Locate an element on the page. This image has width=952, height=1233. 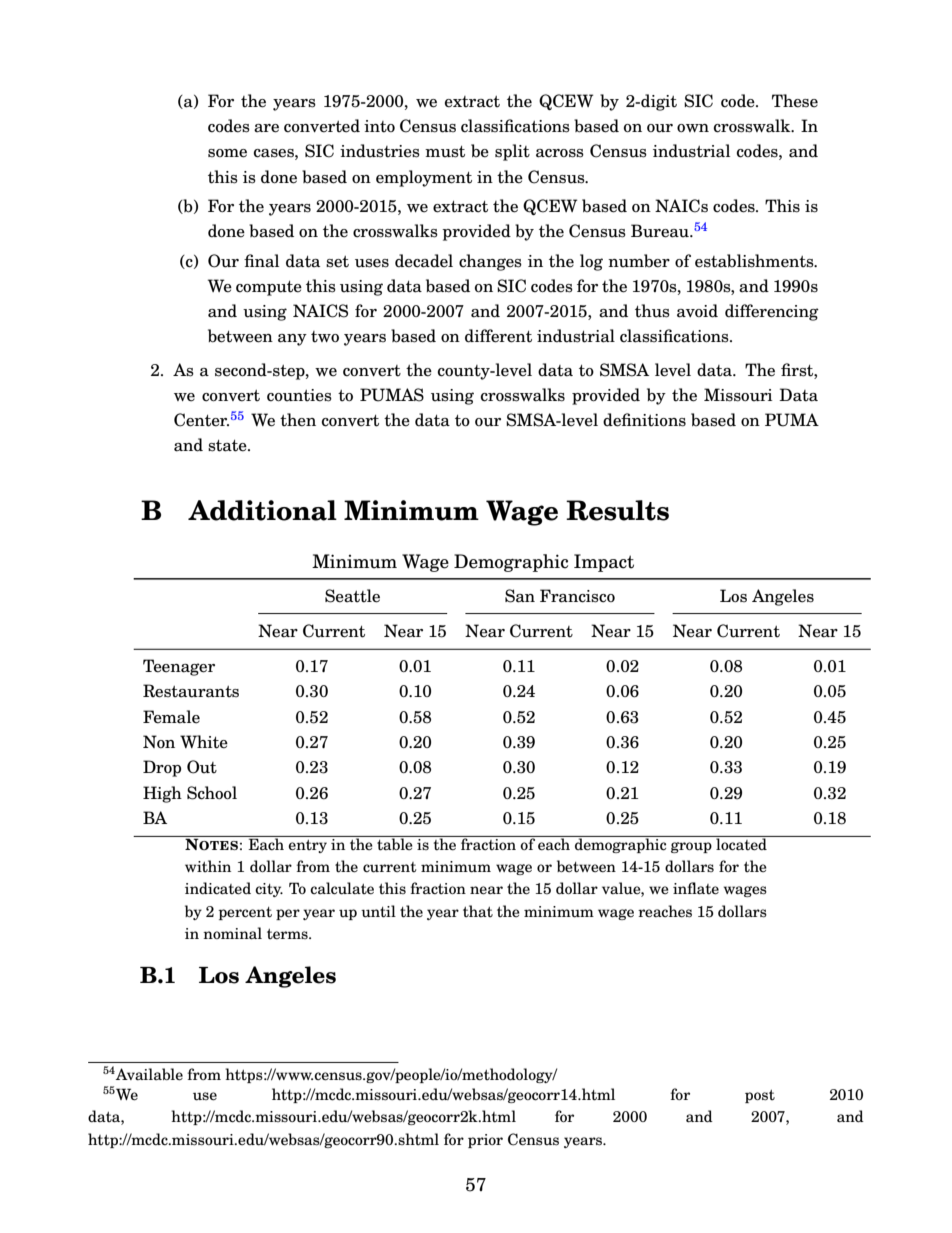
avoid is located at coordinates (697, 311).
